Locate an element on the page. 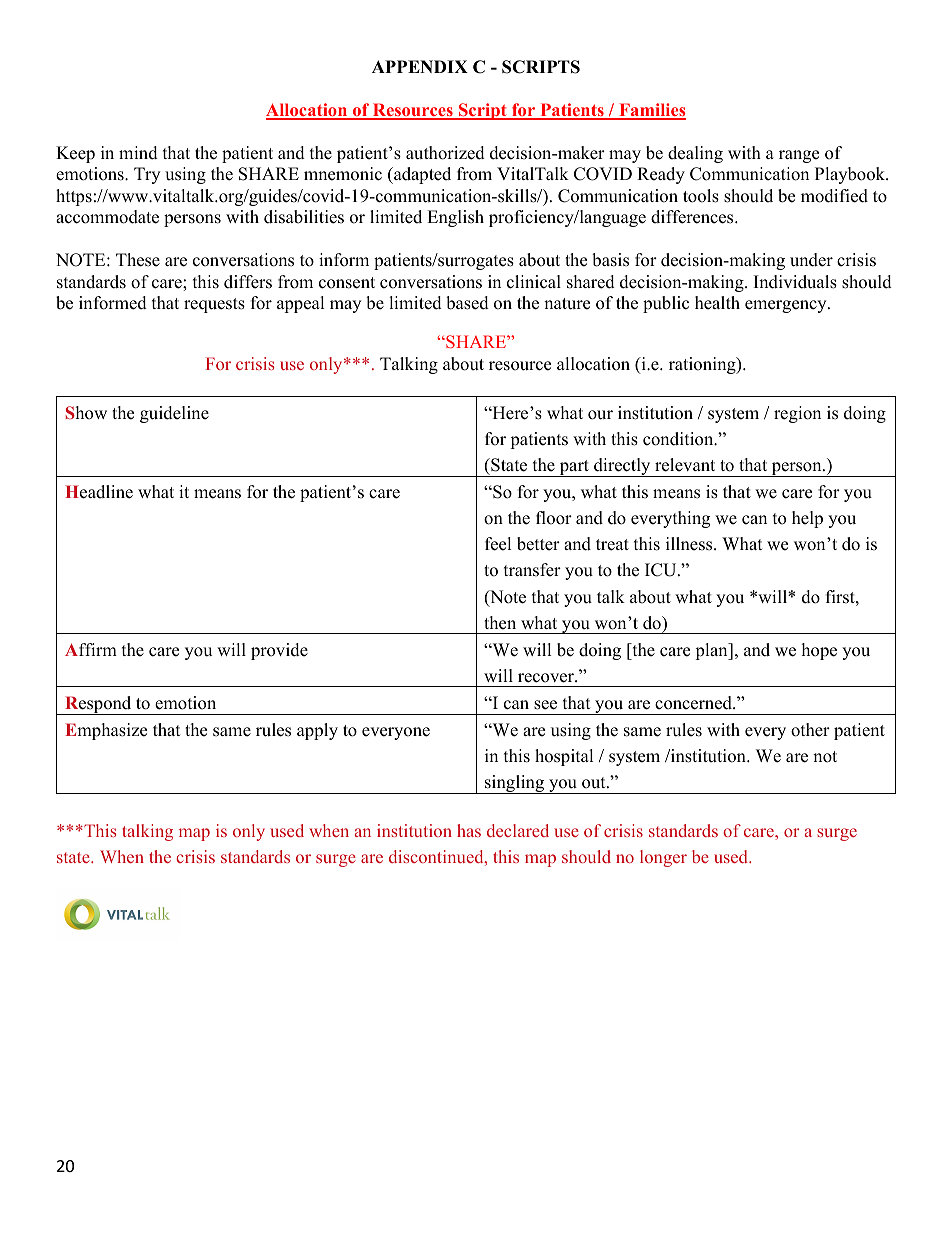  plan is located at coordinates (712, 651).
